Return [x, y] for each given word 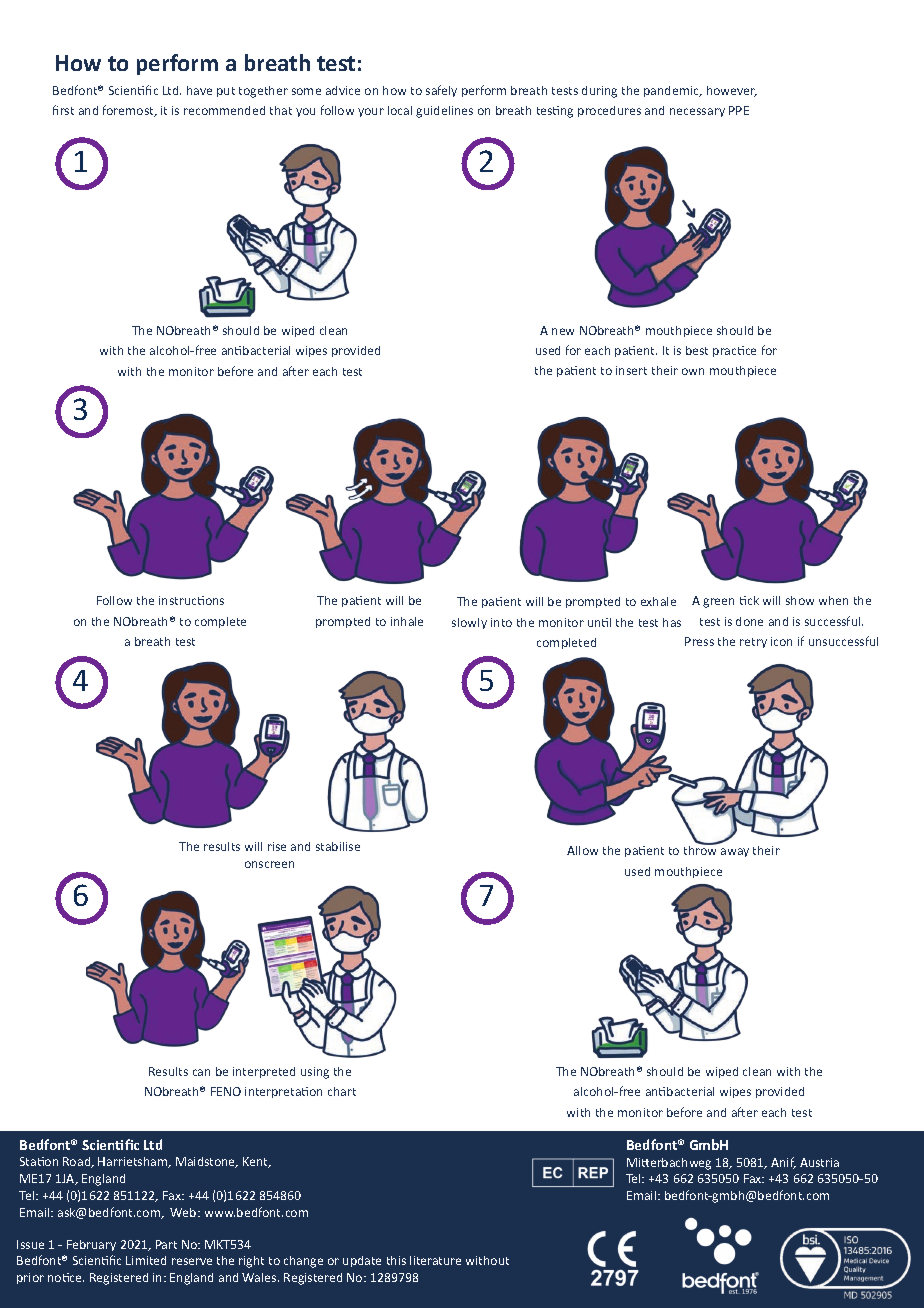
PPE [739, 110]
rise [277, 846]
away [735, 852]
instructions [191, 600]
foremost [129, 111]
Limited [146, 1260]
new [563, 331]
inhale [407, 621]
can [201, 1072]
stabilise [338, 846]
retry [753, 643]
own [693, 371]
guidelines [444, 112]
